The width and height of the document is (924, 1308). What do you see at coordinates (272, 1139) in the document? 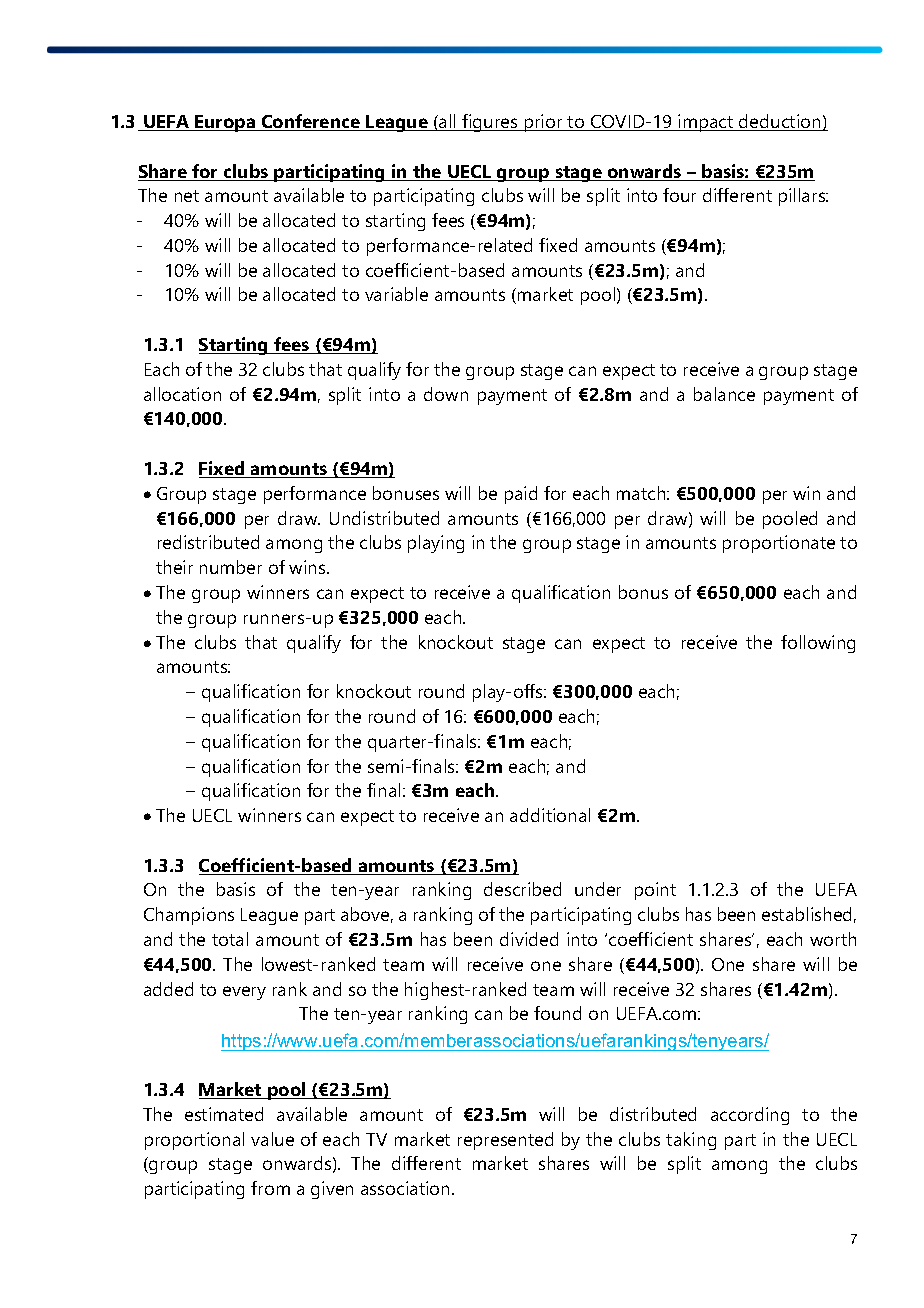
I see `value` at bounding box center [272, 1139].
